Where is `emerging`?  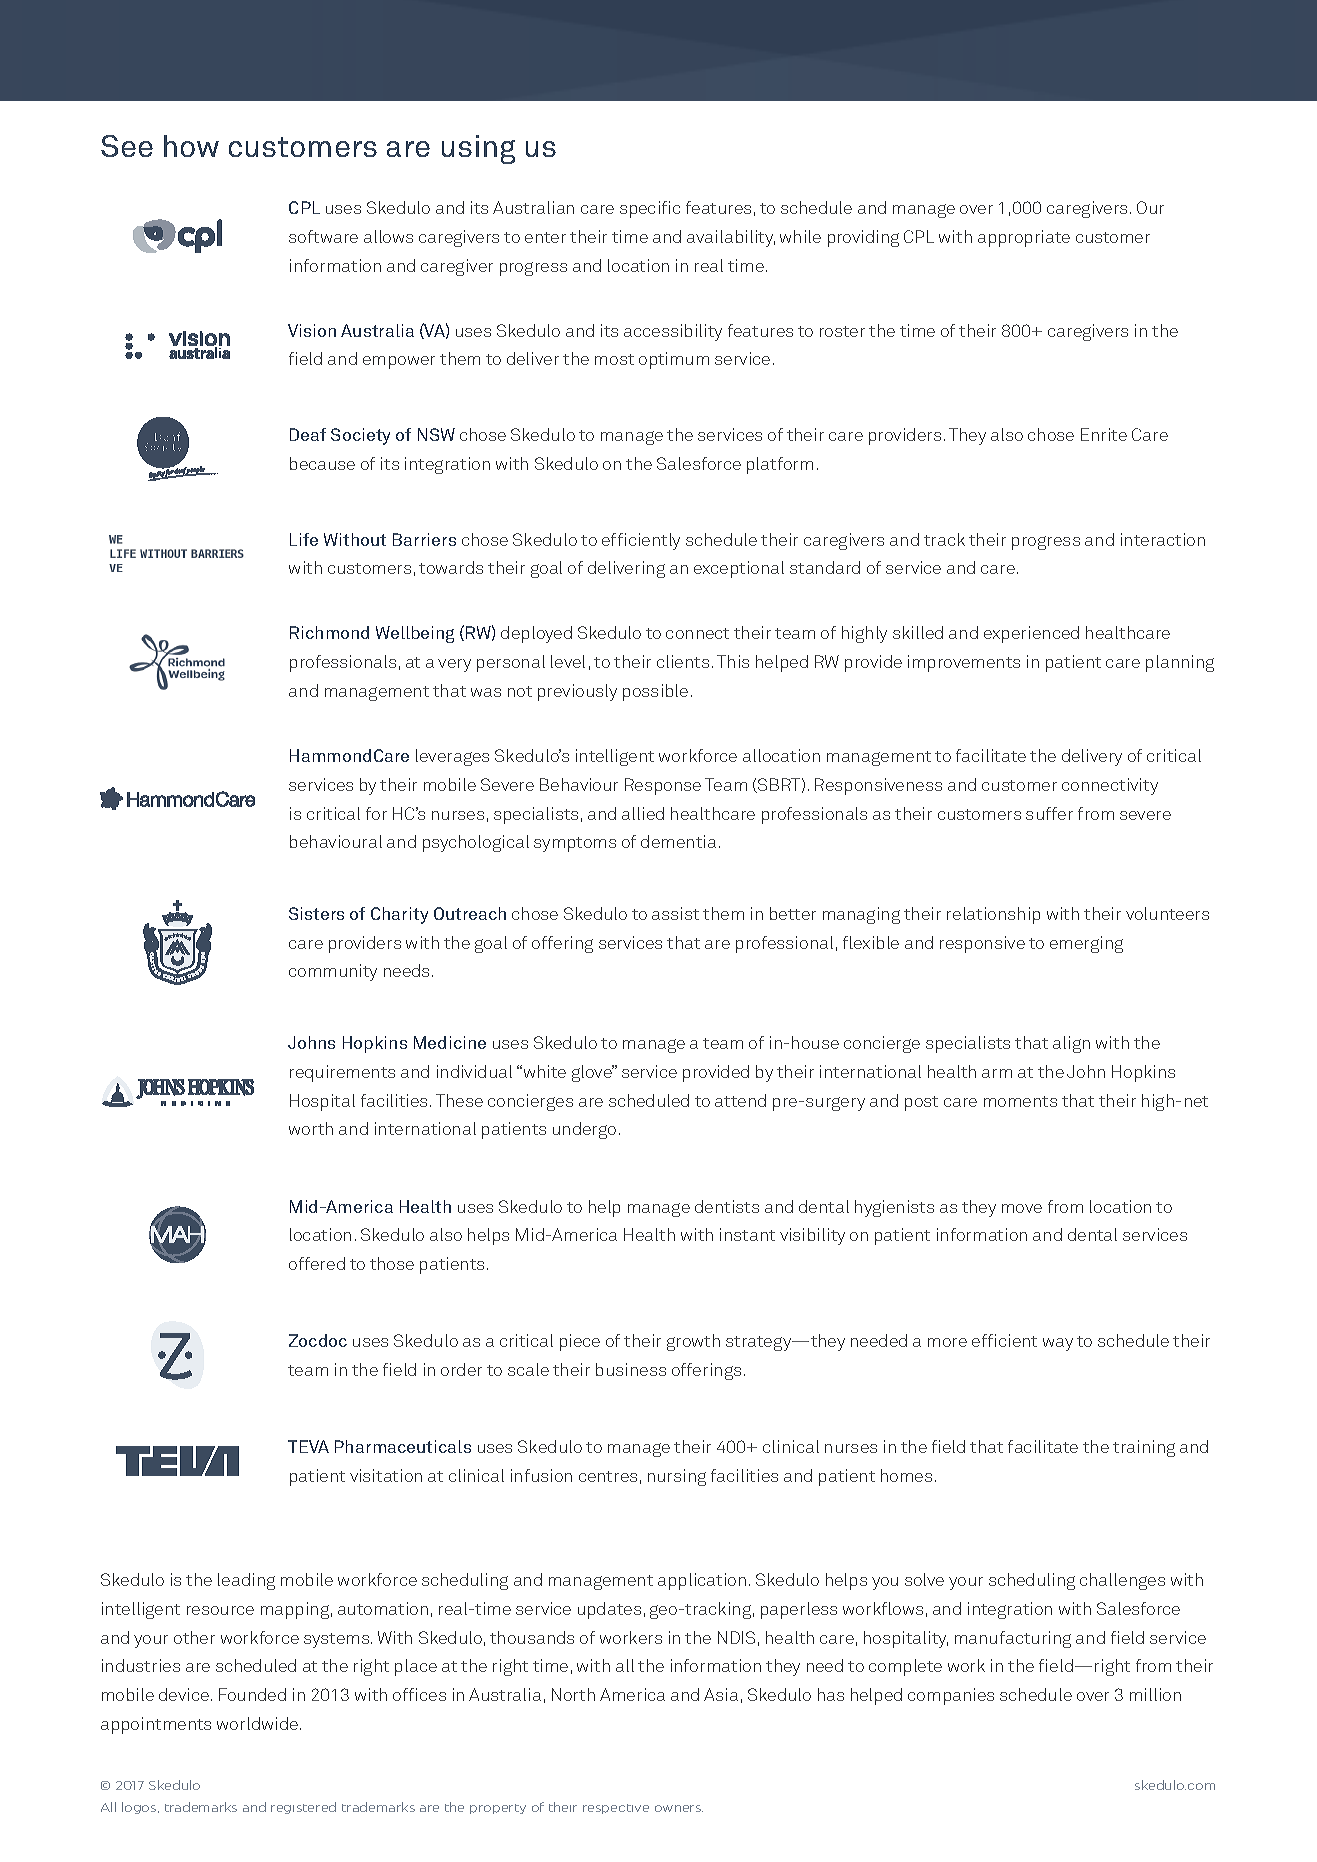 emerging is located at coordinates (1086, 944).
